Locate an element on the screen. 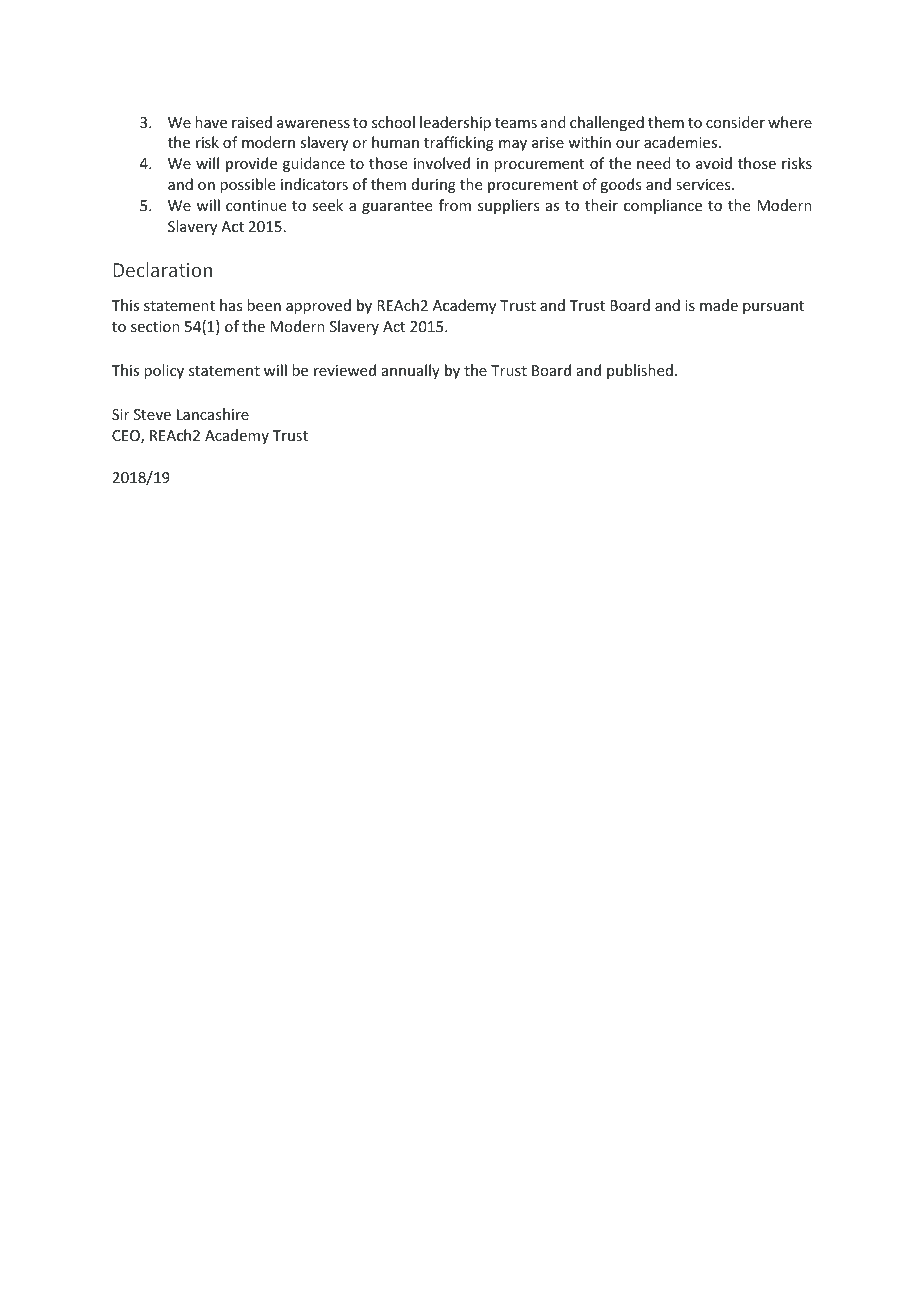 The height and width of the screenshot is (1308, 924). made is located at coordinates (719, 305).
